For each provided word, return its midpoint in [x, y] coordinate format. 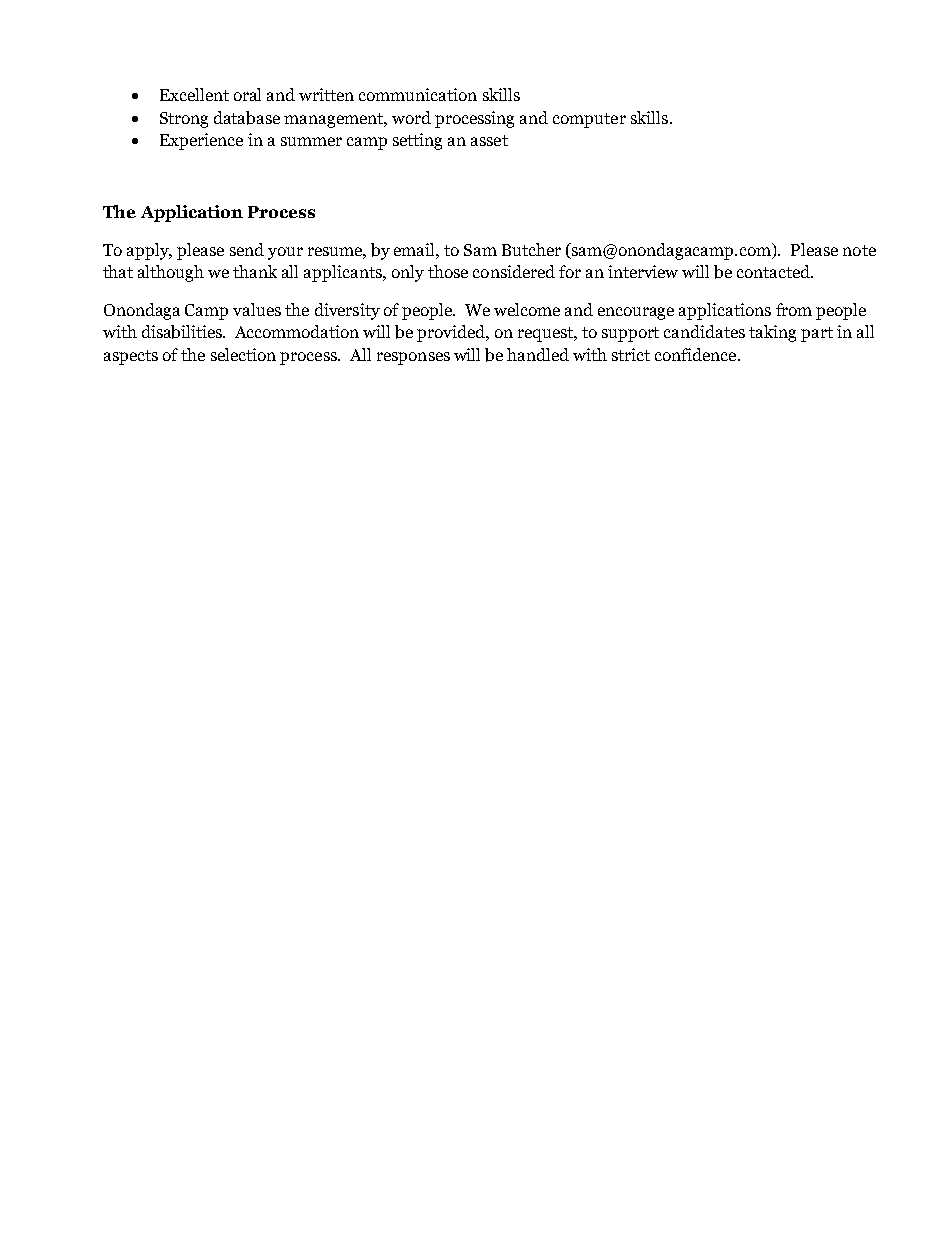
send [247, 249]
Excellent [194, 94]
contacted [774, 271]
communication [418, 94]
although [171, 273]
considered [514, 271]
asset [489, 140]
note [859, 250]
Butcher [531, 249]
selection [243, 354]
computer [589, 120]
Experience [201, 141]
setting [417, 141]
